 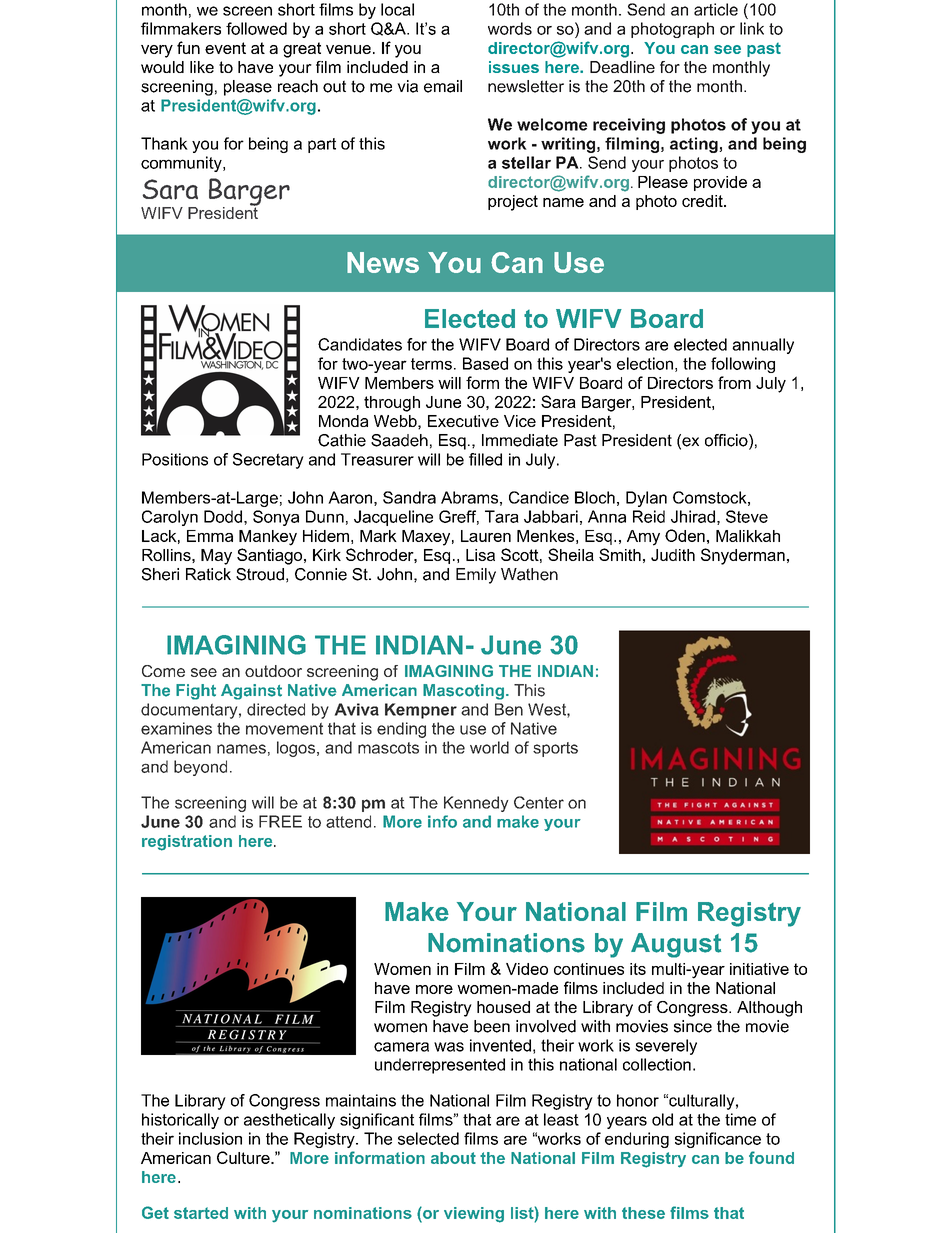 I want to click on article, so click(x=716, y=9).
